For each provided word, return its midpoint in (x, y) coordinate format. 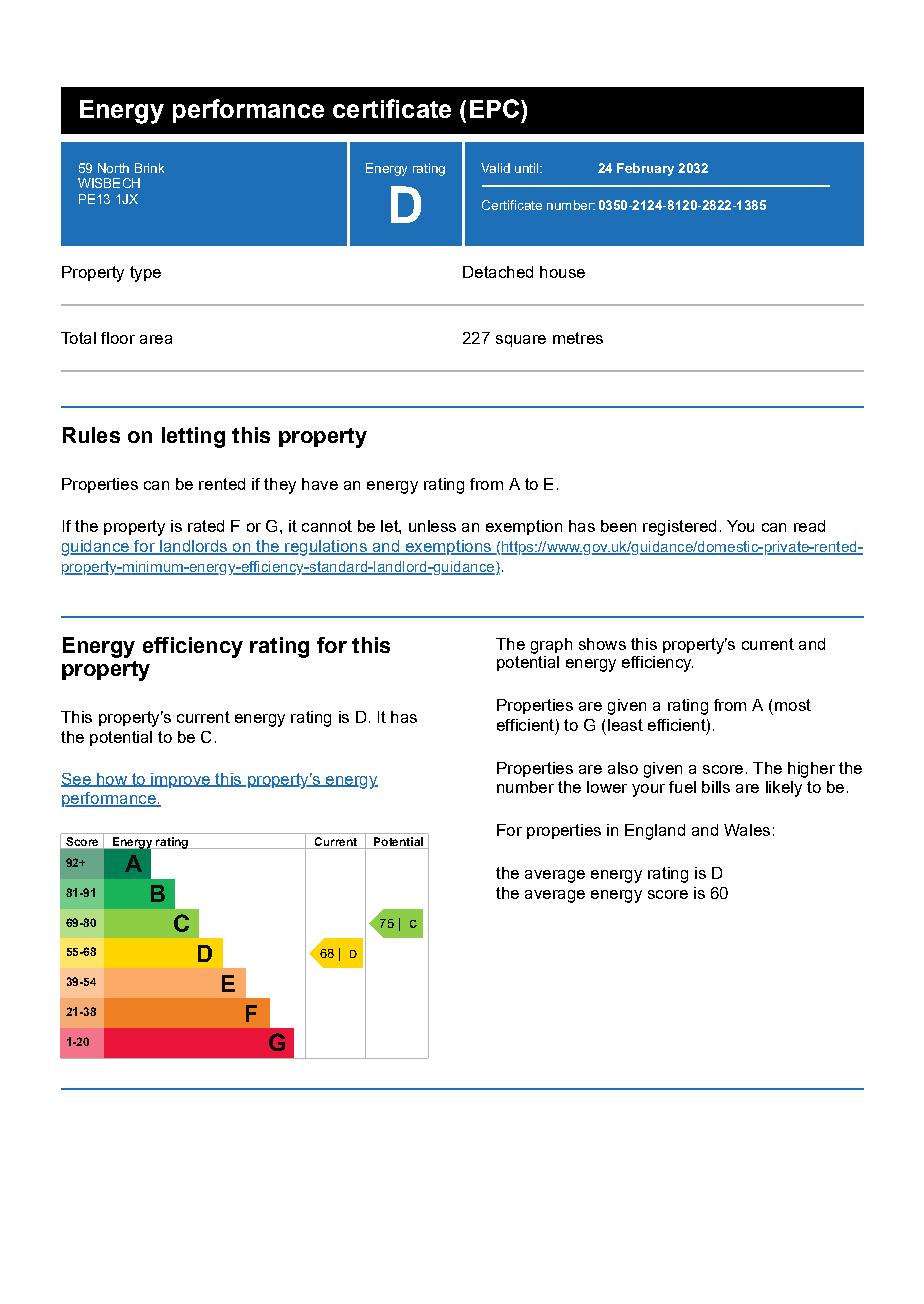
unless (432, 526)
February (645, 169)
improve (180, 780)
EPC (494, 108)
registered (679, 528)
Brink (149, 168)
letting (193, 437)
